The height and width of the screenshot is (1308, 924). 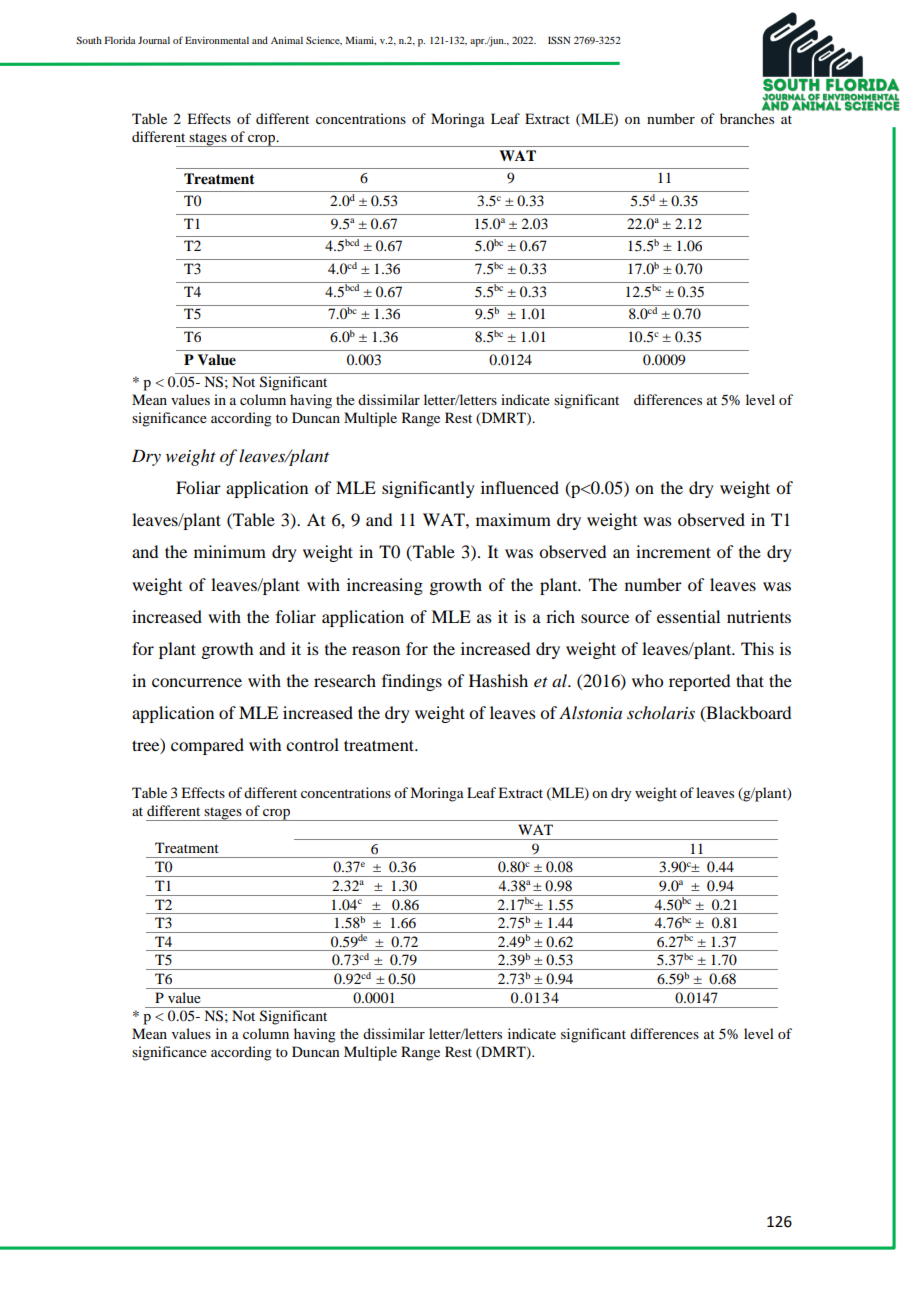 What do you see at coordinates (154, 40) in the screenshot?
I see `Journal` at bounding box center [154, 40].
